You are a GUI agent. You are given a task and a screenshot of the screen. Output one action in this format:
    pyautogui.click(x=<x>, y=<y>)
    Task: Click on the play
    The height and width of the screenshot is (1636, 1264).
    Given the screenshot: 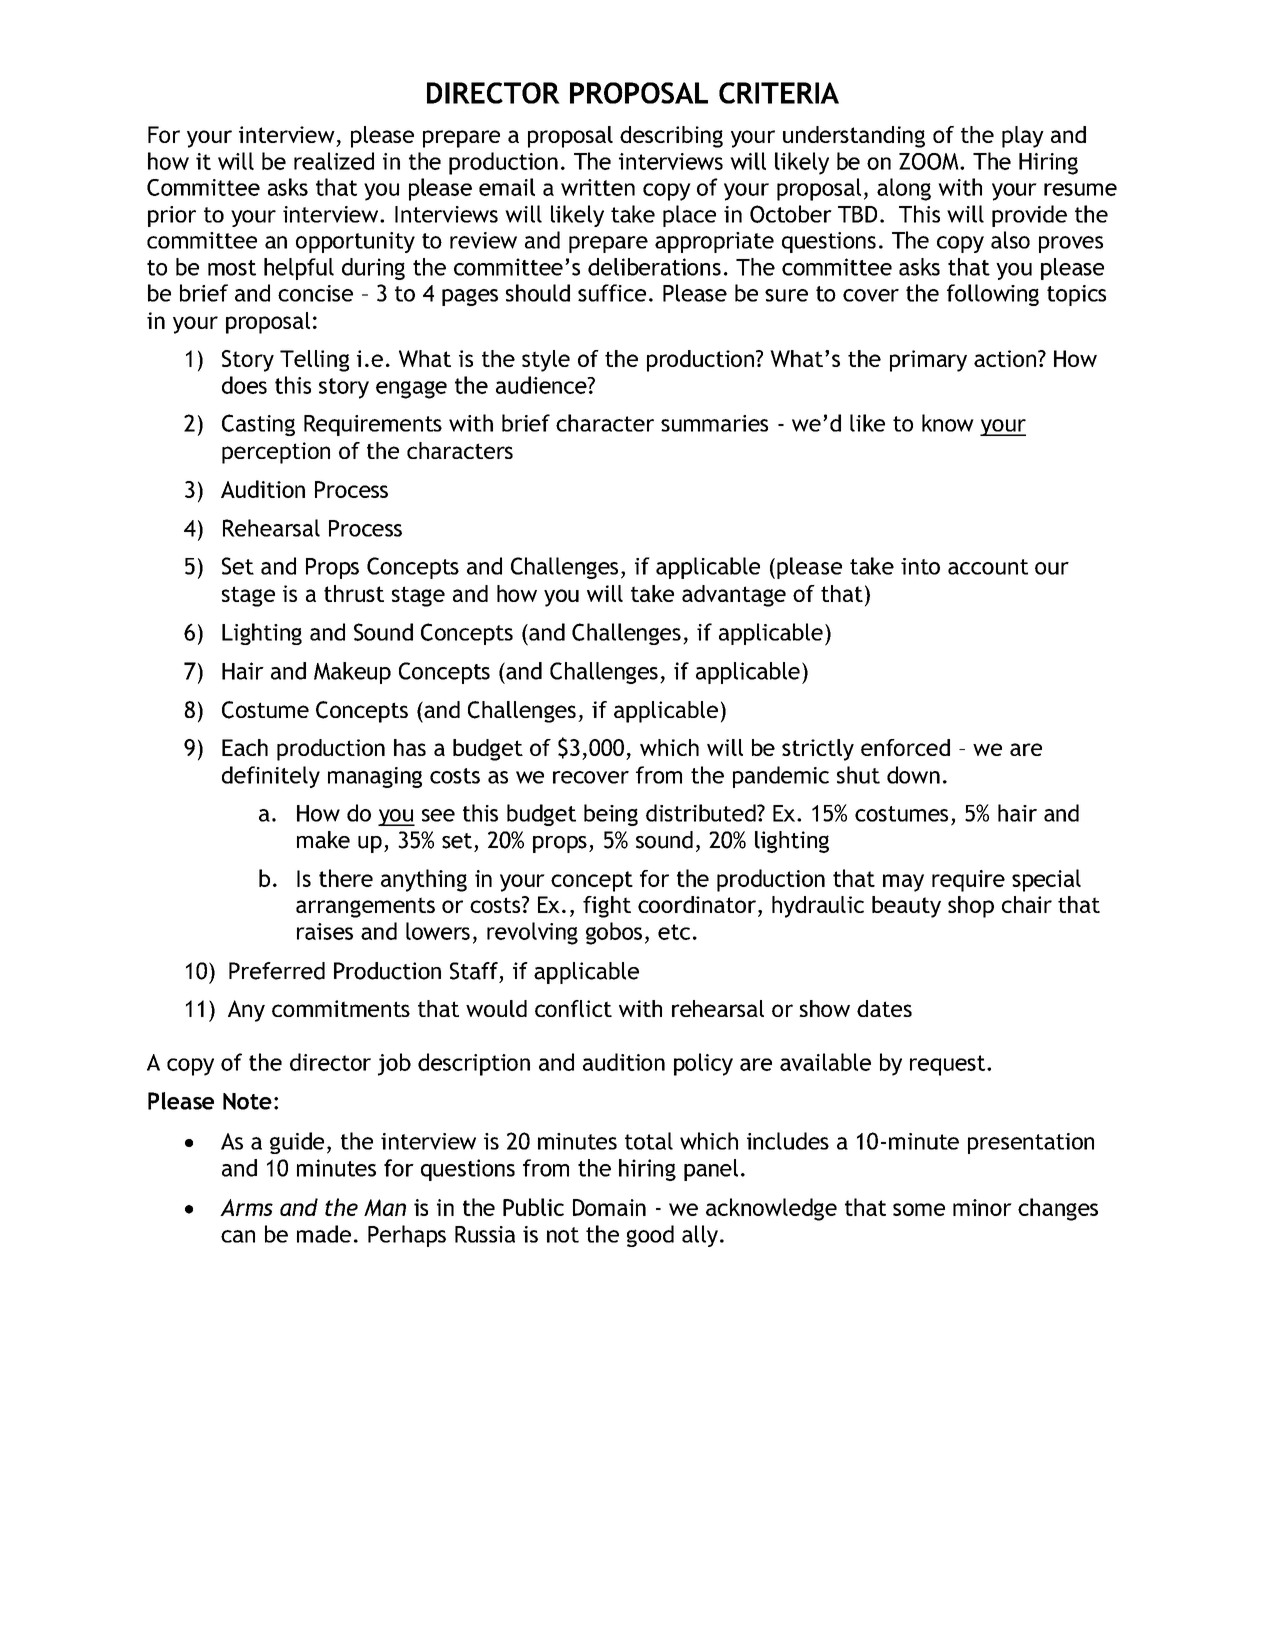 What is the action you would take?
    pyautogui.click(x=1023, y=137)
